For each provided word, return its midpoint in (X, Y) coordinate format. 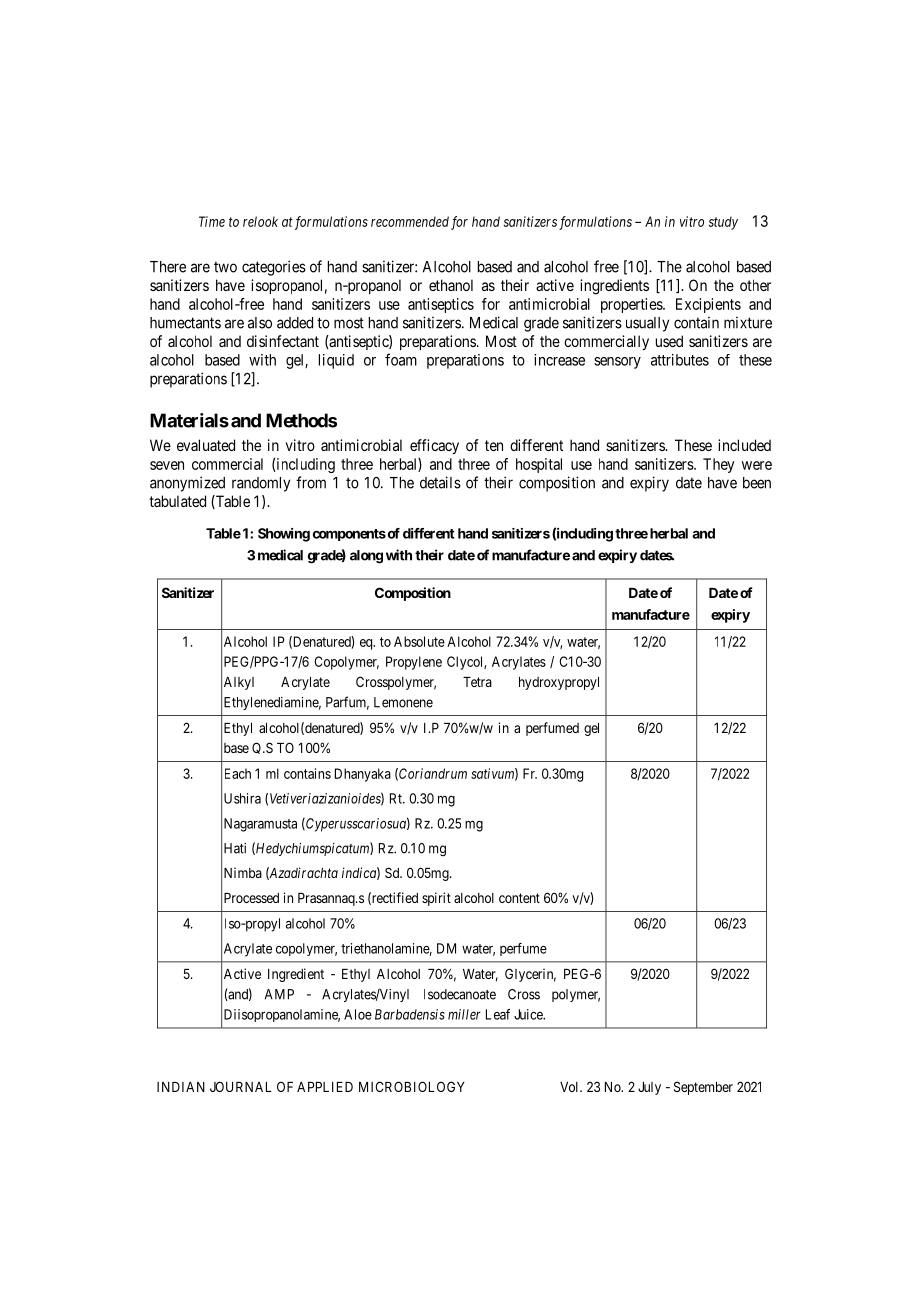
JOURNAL (240, 1086)
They (719, 465)
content (519, 898)
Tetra (477, 682)
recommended (410, 221)
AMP (279, 994)
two (225, 267)
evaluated (206, 445)
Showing (284, 535)
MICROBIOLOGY (412, 1086)
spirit (436, 899)
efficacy (434, 446)
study (723, 223)
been (757, 483)
